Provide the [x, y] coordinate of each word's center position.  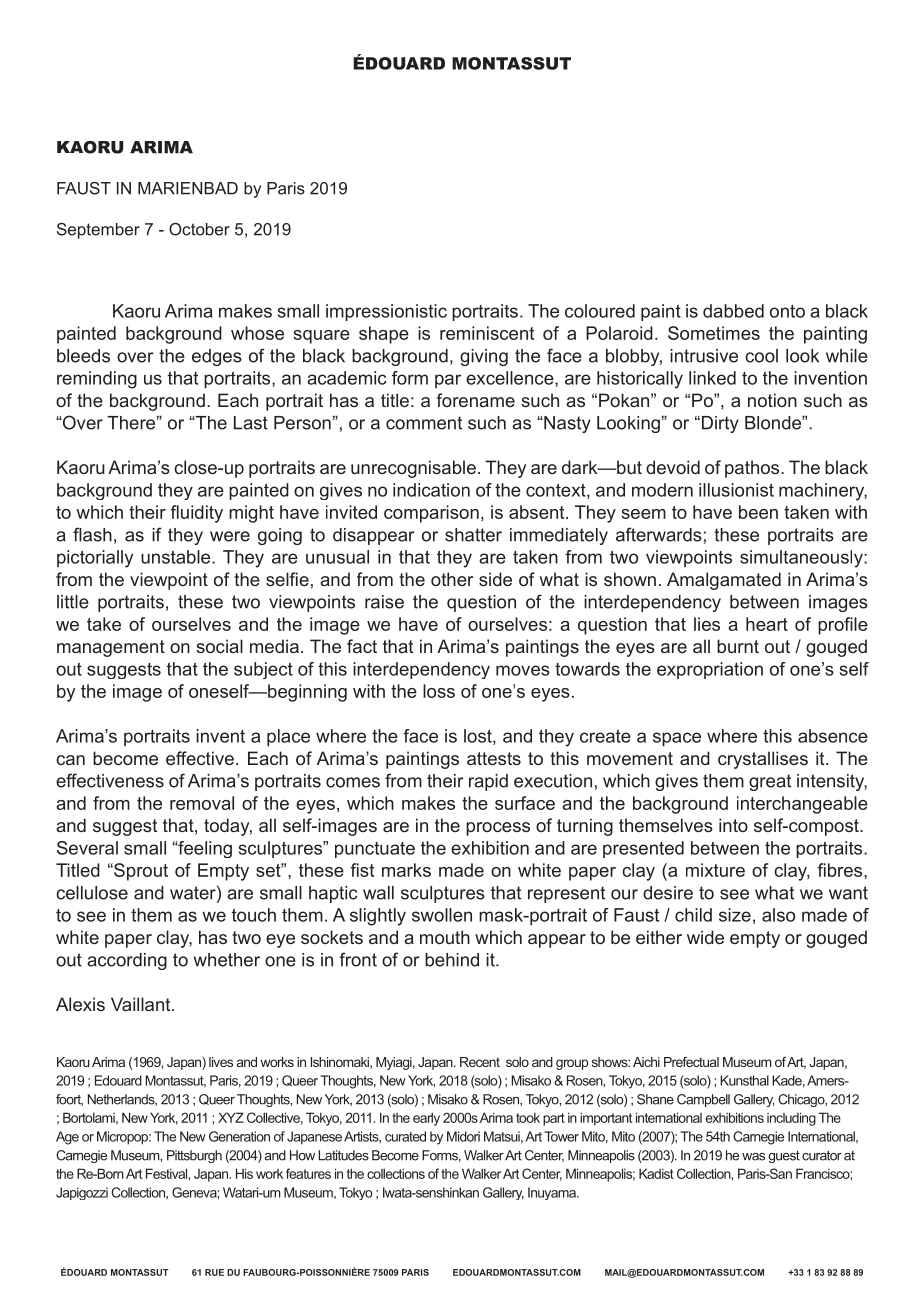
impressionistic [386, 312]
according [127, 961]
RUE [214, 1272]
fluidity [197, 514]
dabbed [733, 311]
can [70, 760]
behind [452, 960]
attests [494, 758]
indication [431, 490]
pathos [753, 469]
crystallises [763, 760]
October [199, 229]
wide [705, 937]
